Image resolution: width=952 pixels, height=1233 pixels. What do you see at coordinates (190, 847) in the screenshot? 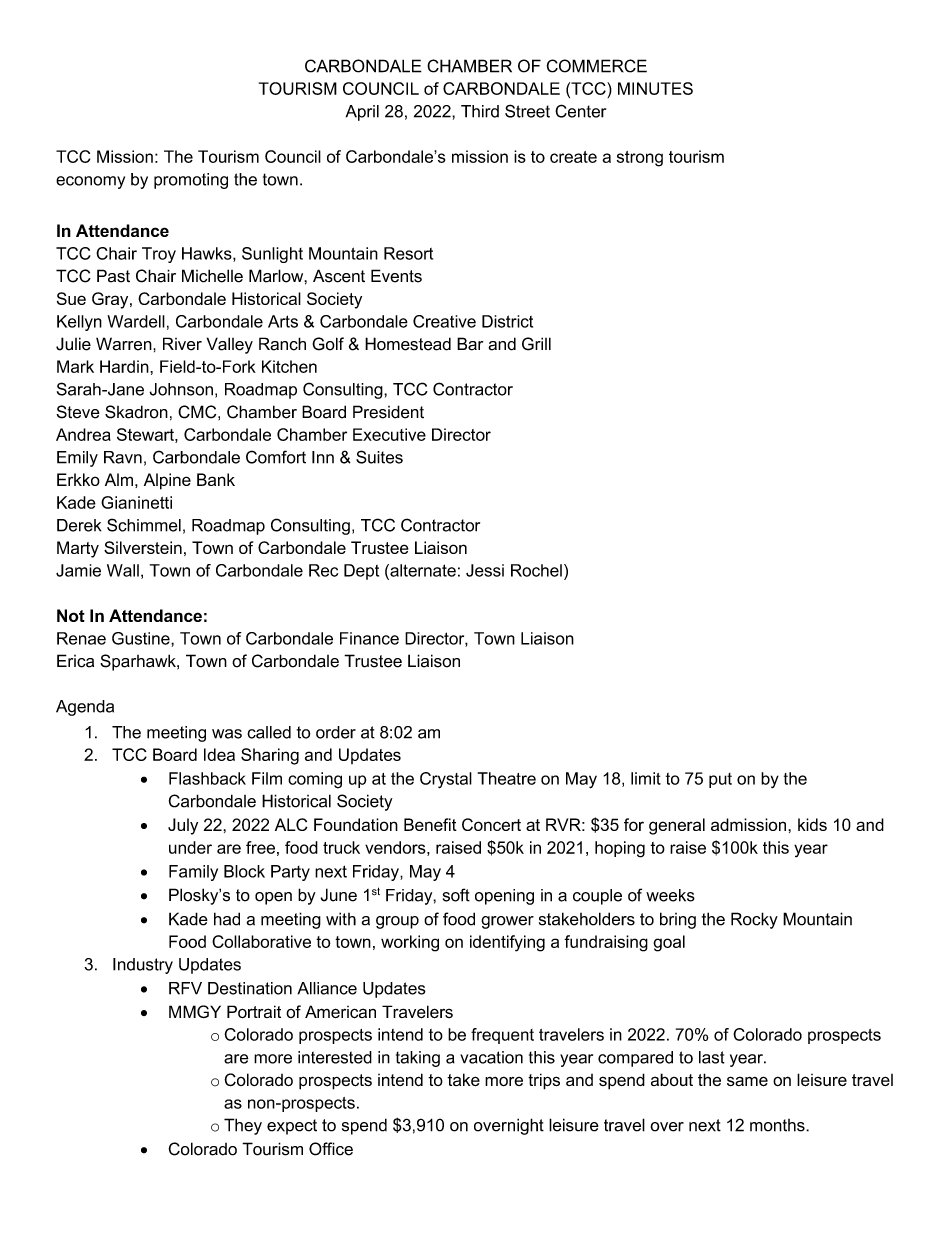
I see `under` at bounding box center [190, 847].
